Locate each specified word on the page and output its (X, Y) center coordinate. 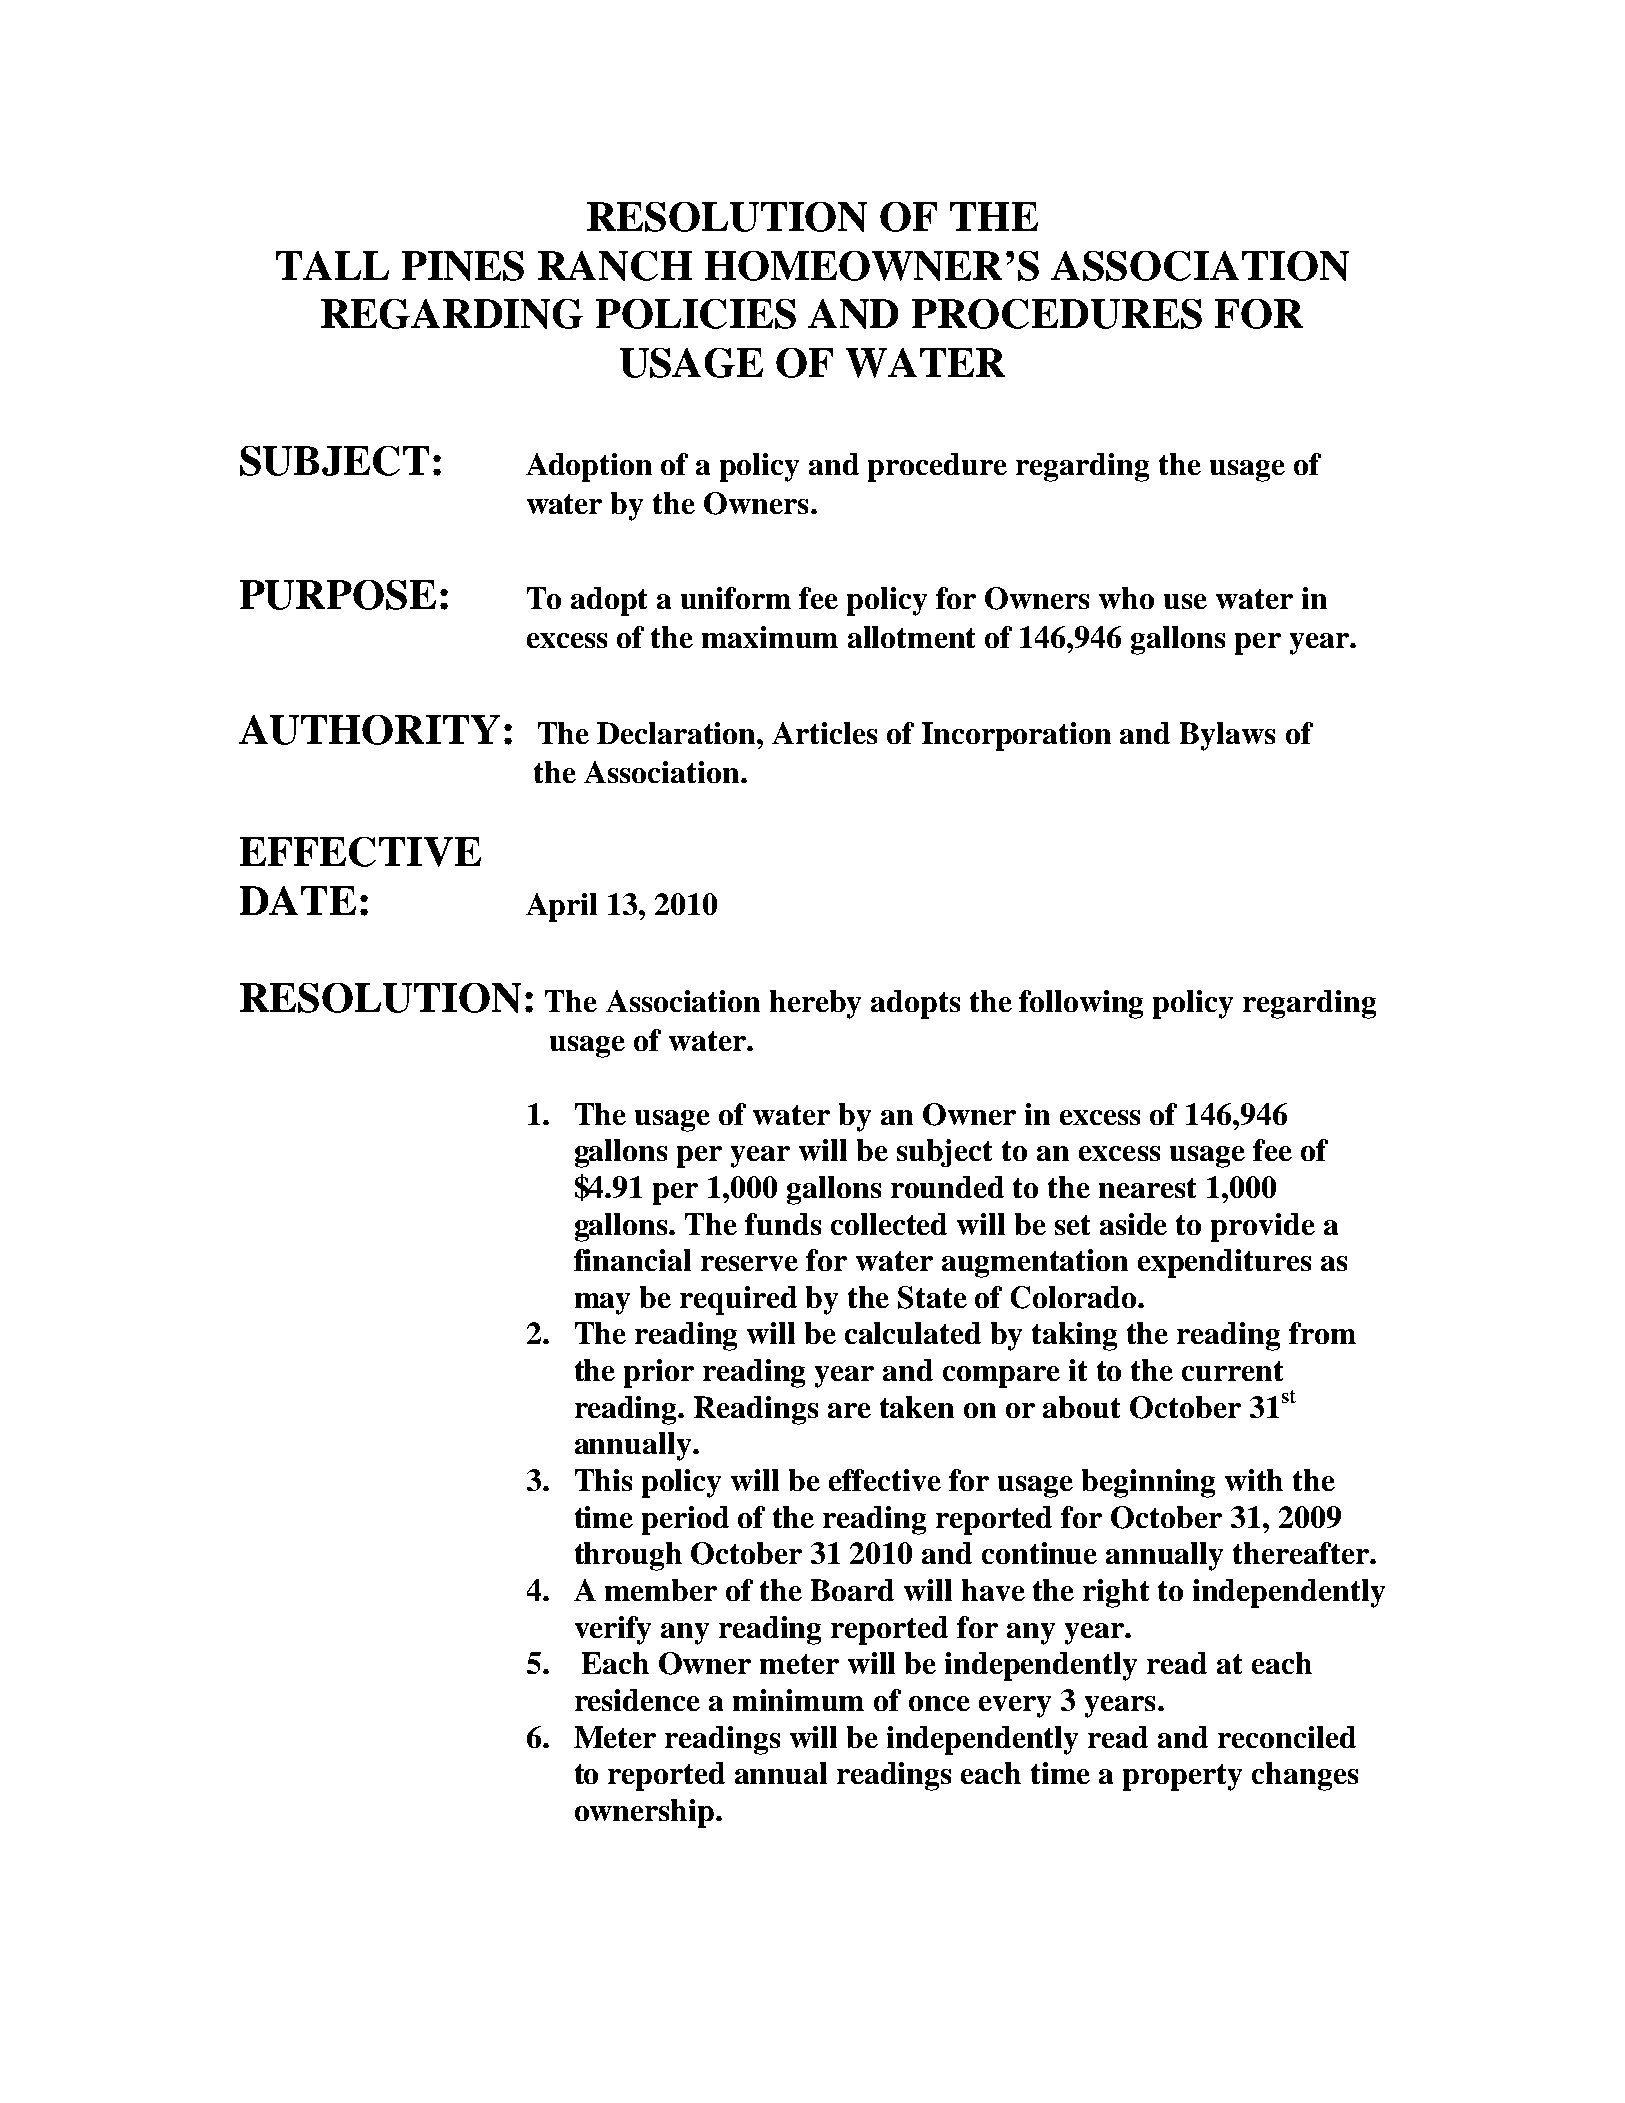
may (602, 1304)
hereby (815, 1004)
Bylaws (1227, 736)
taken (917, 1407)
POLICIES (696, 314)
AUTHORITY (369, 730)
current (1232, 1371)
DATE (298, 900)
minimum (798, 1700)
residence (637, 1700)
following (1081, 1004)
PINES (463, 266)
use (1185, 601)
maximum (770, 637)
